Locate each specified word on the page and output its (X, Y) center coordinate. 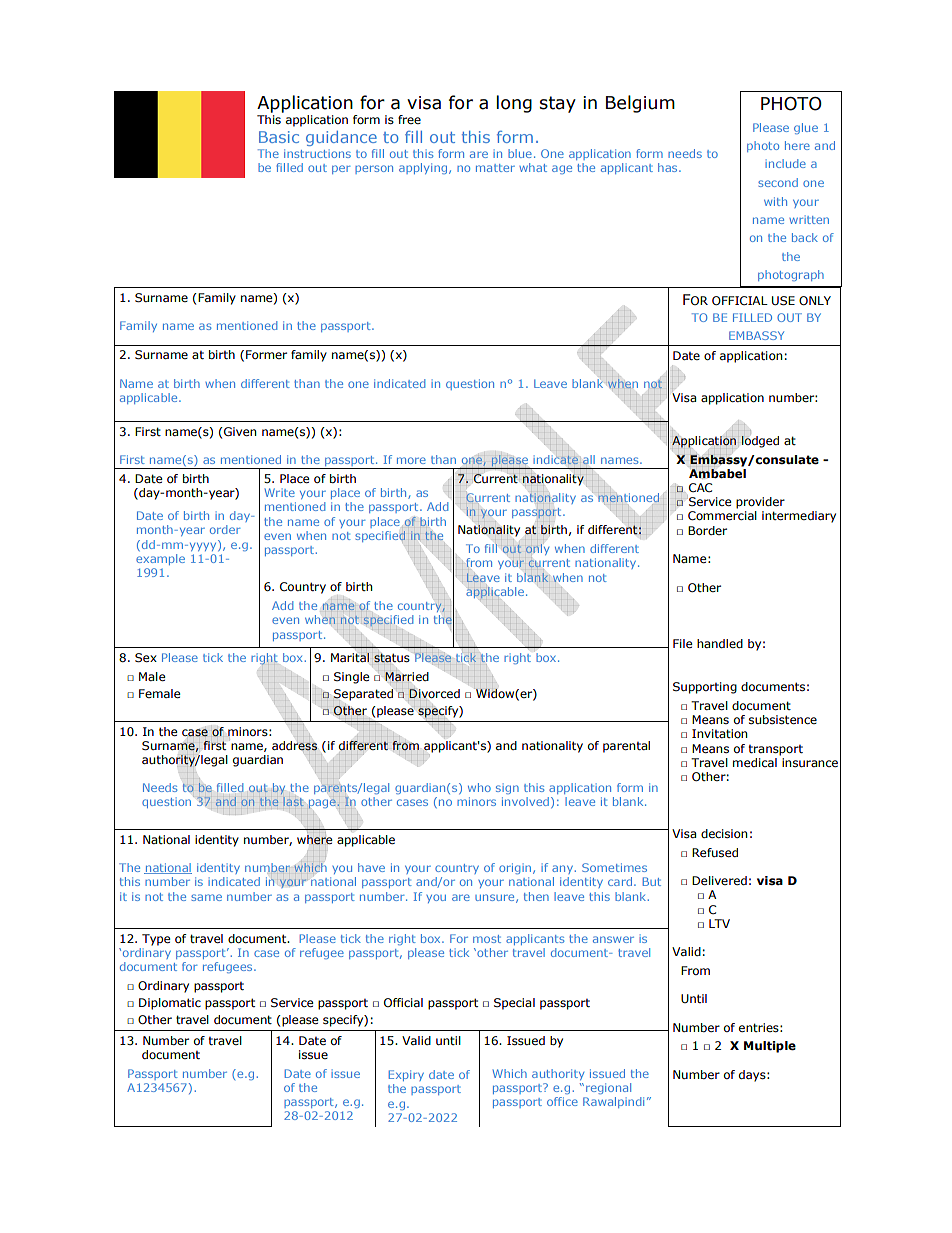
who (479, 787)
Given (239, 431)
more (411, 460)
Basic (279, 137)
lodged (760, 442)
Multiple (770, 1047)
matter (495, 168)
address (295, 746)
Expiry (406, 1075)
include (785, 163)
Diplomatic (170, 1004)
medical (755, 762)
